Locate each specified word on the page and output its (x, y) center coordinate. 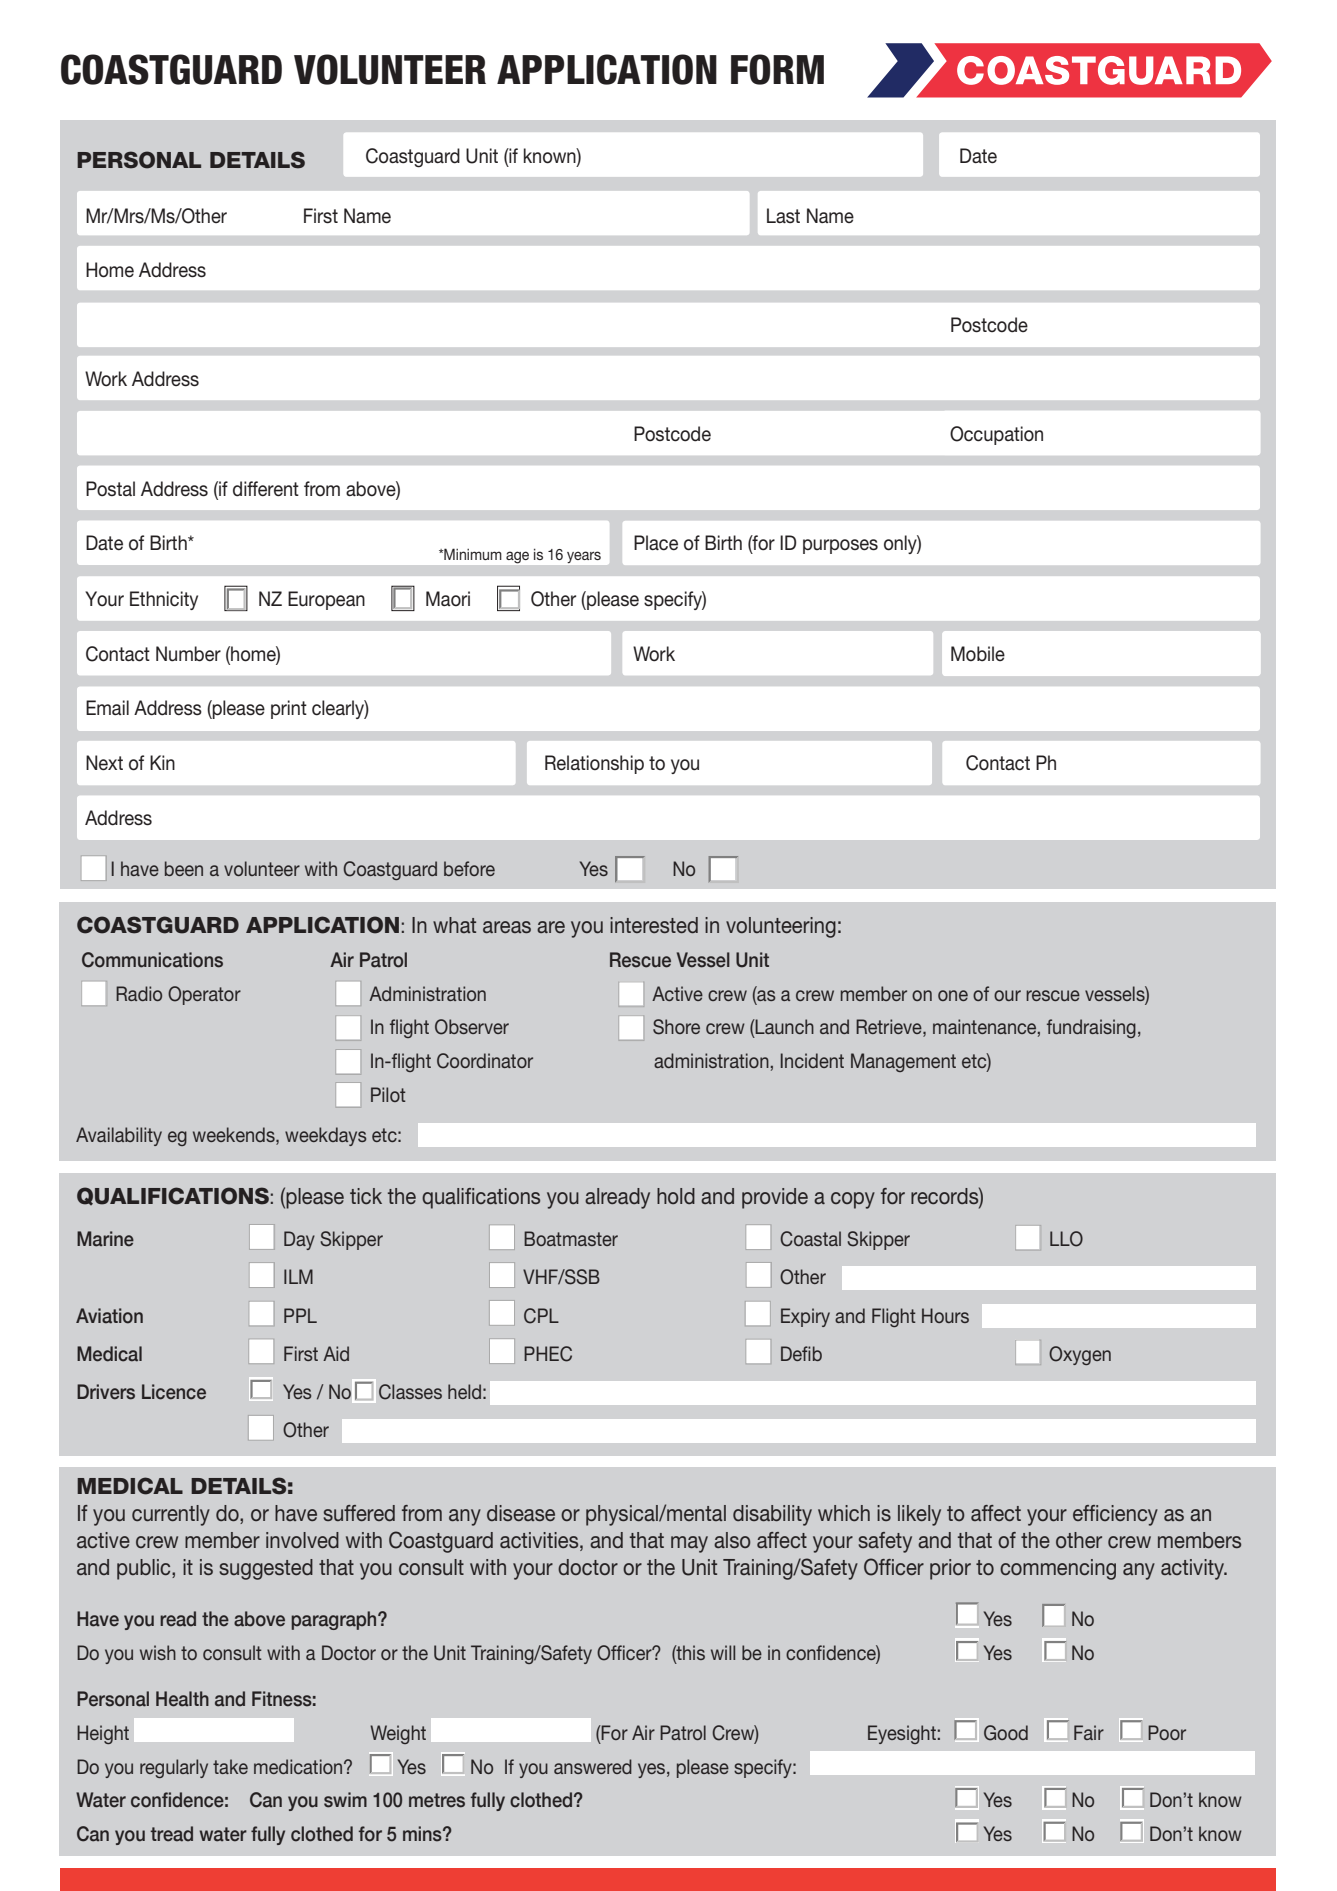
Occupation (996, 435)
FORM (777, 69)
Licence (174, 1392)
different (266, 489)
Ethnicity (164, 600)
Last (783, 216)
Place (656, 543)
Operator (204, 995)
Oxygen (1080, 1355)
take (230, 1766)
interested (654, 925)
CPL (541, 1316)
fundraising (1091, 1028)
